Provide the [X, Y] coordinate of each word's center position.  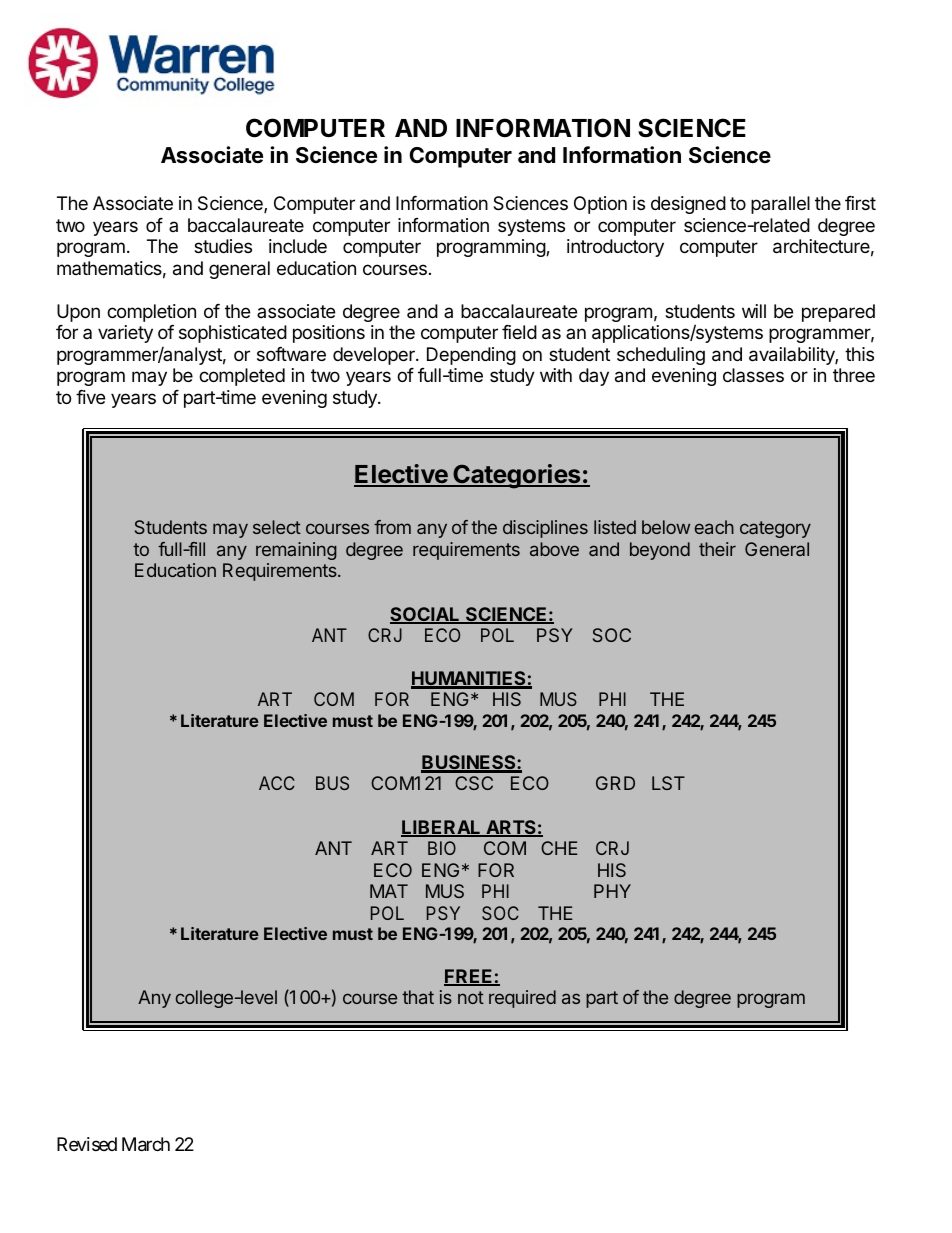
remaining [296, 551]
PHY [612, 891]
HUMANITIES [469, 679]
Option [600, 205]
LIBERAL [442, 828]
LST [668, 783]
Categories [517, 476]
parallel [780, 205]
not [471, 997]
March [146, 1144]
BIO [442, 848]
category [775, 529]
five [90, 397]
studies [223, 246]
